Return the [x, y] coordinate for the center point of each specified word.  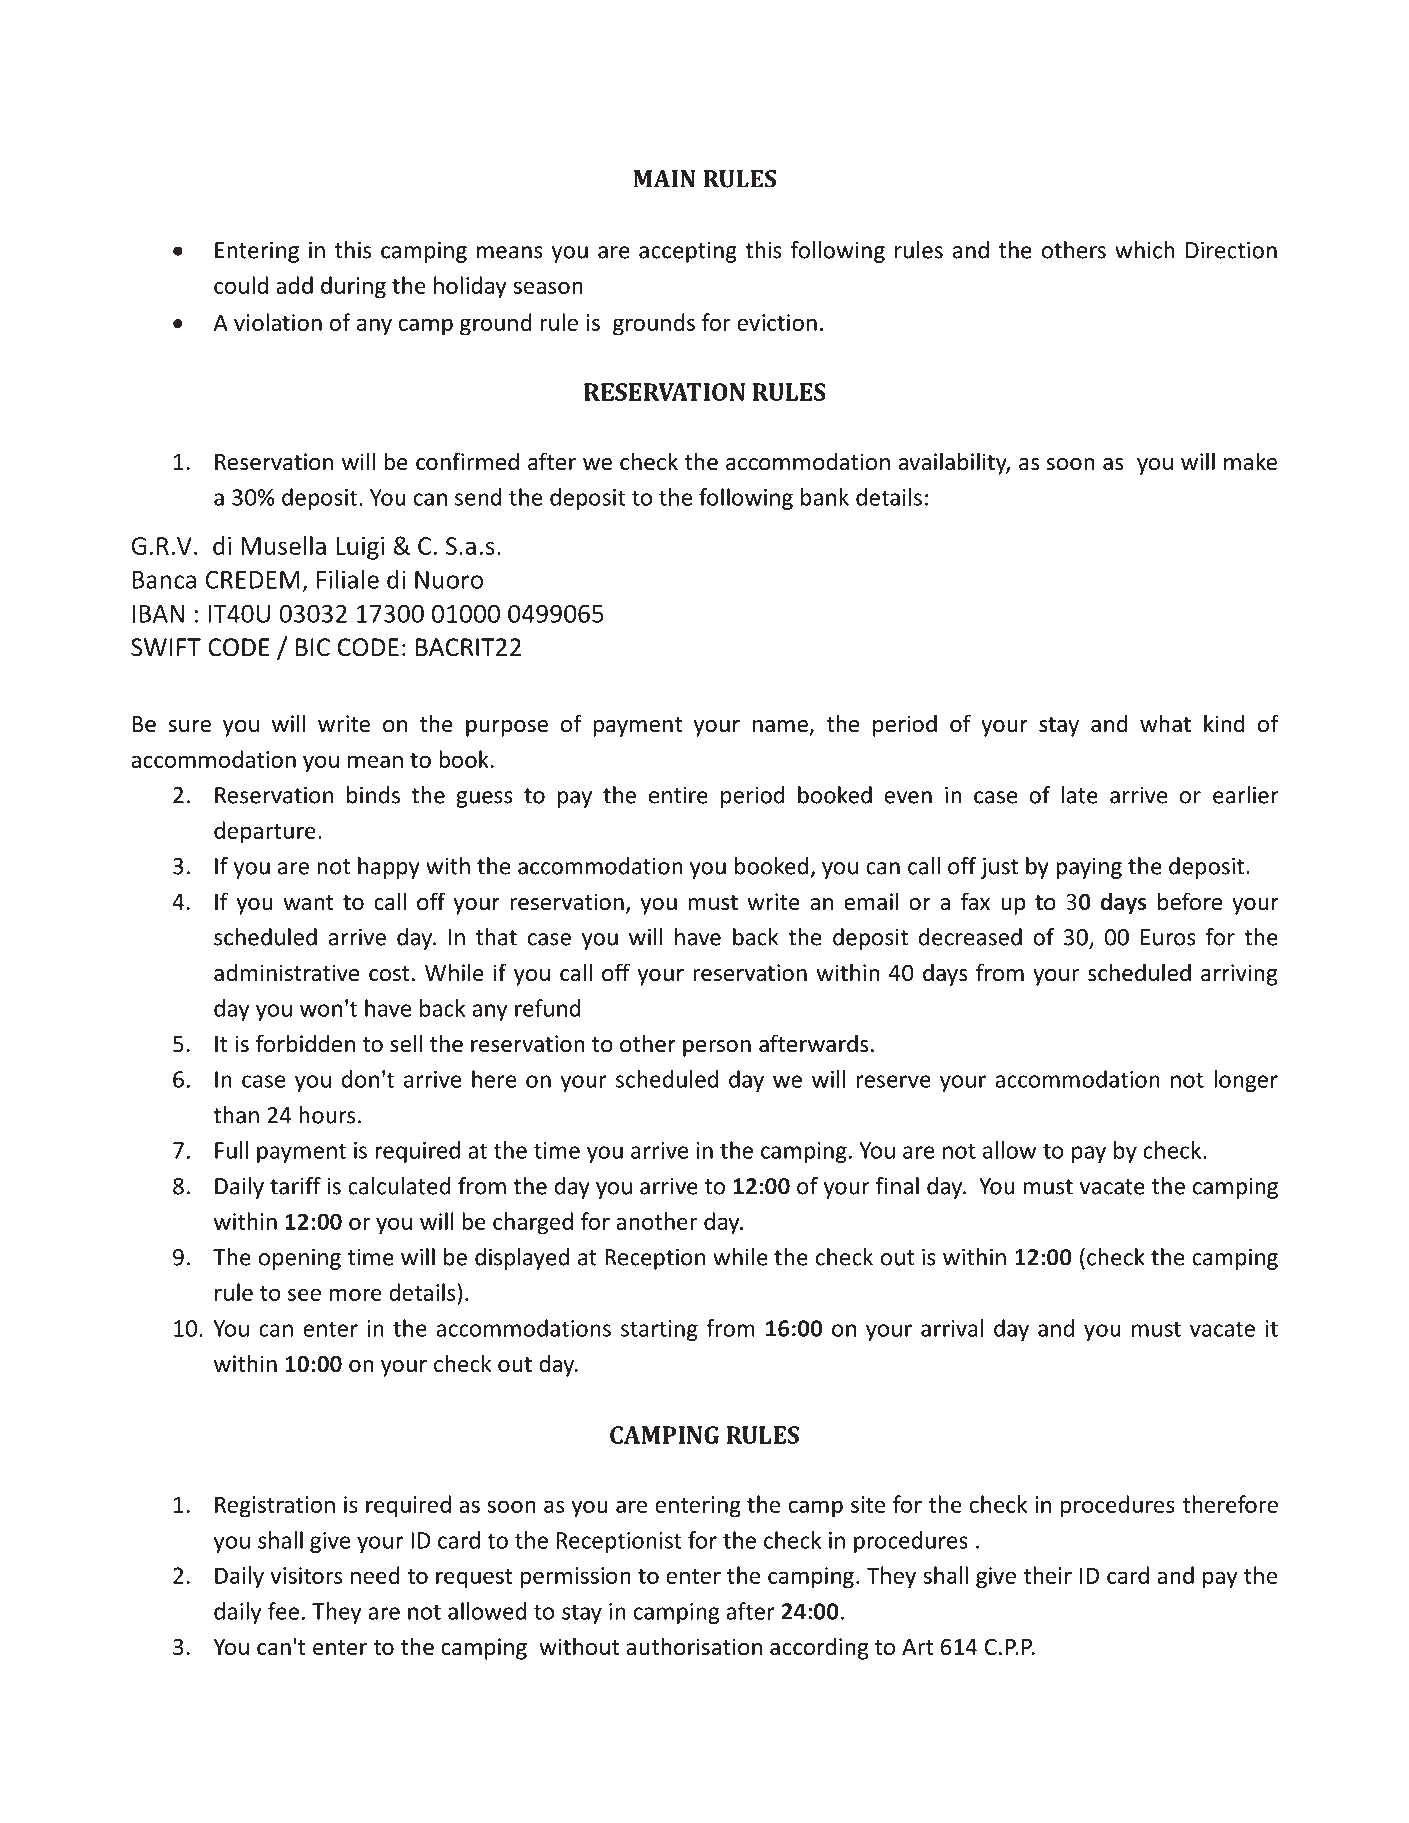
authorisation [694, 1646]
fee [283, 1611]
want [308, 903]
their [1047, 1575]
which [1145, 250]
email [871, 901]
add [294, 285]
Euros [1168, 937]
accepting [688, 252]
